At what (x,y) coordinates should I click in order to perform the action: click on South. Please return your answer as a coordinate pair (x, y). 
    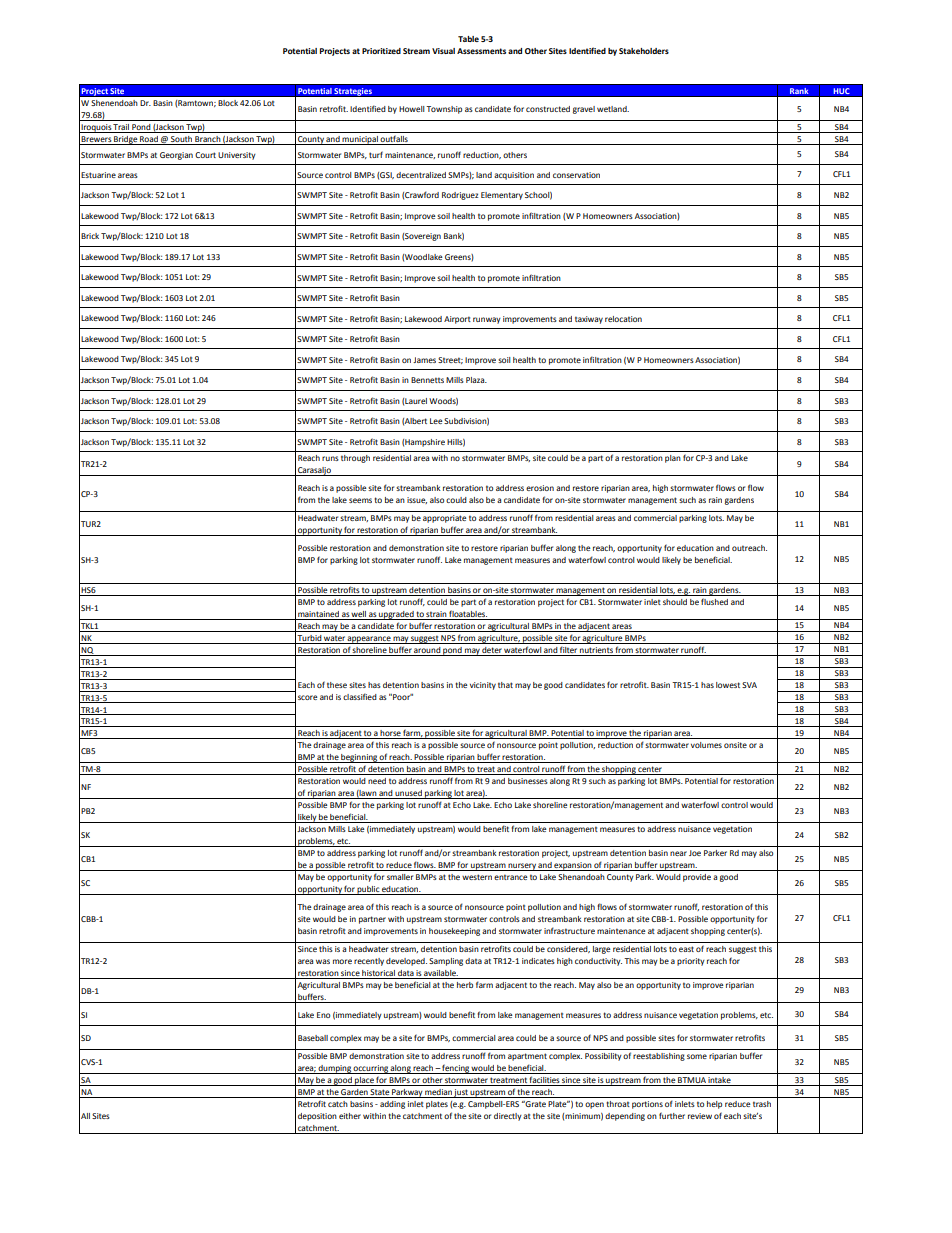
    Looking at the image, I should click on (181, 140).
